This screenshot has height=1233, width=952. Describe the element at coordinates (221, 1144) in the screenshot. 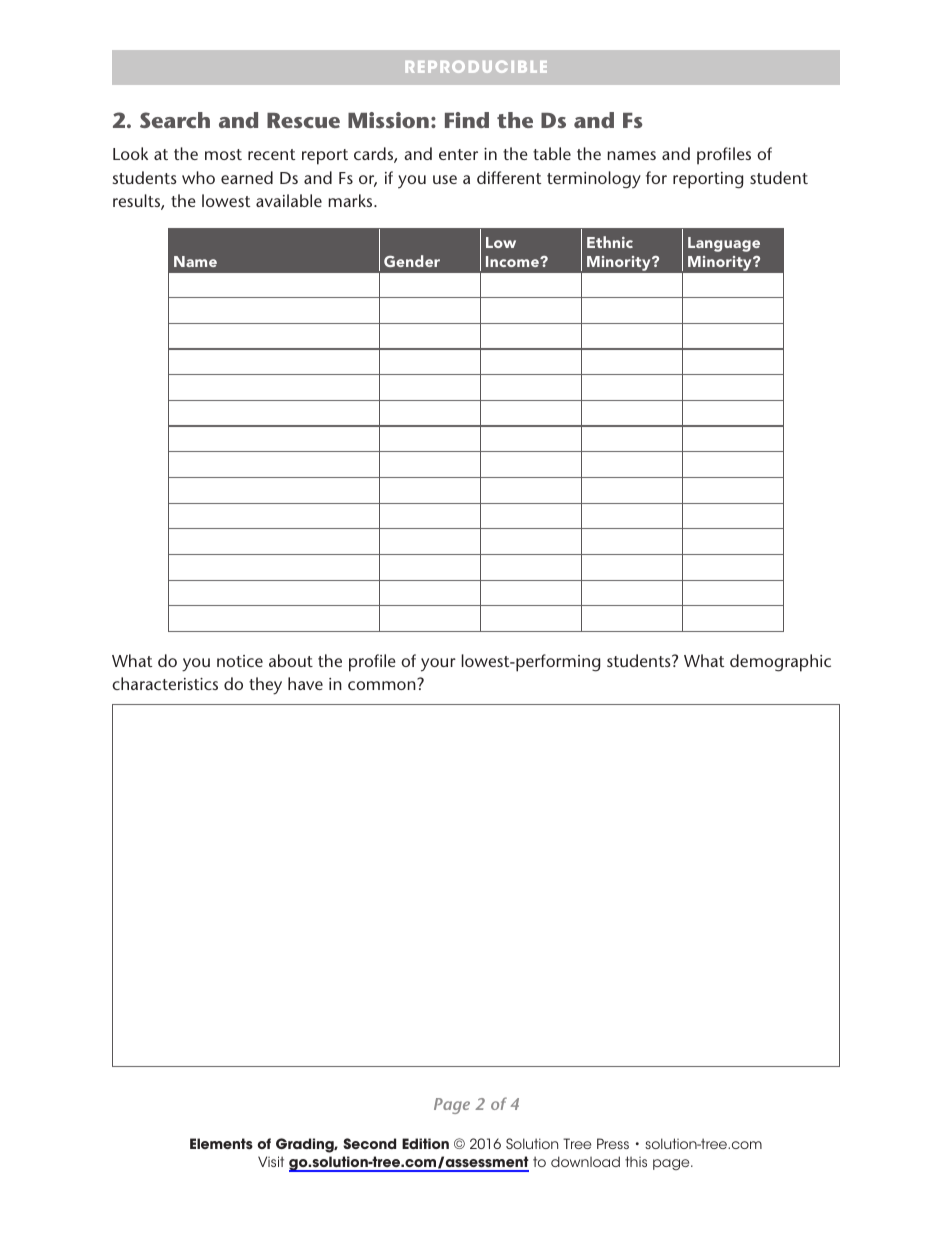

I see `Elements` at that location.
